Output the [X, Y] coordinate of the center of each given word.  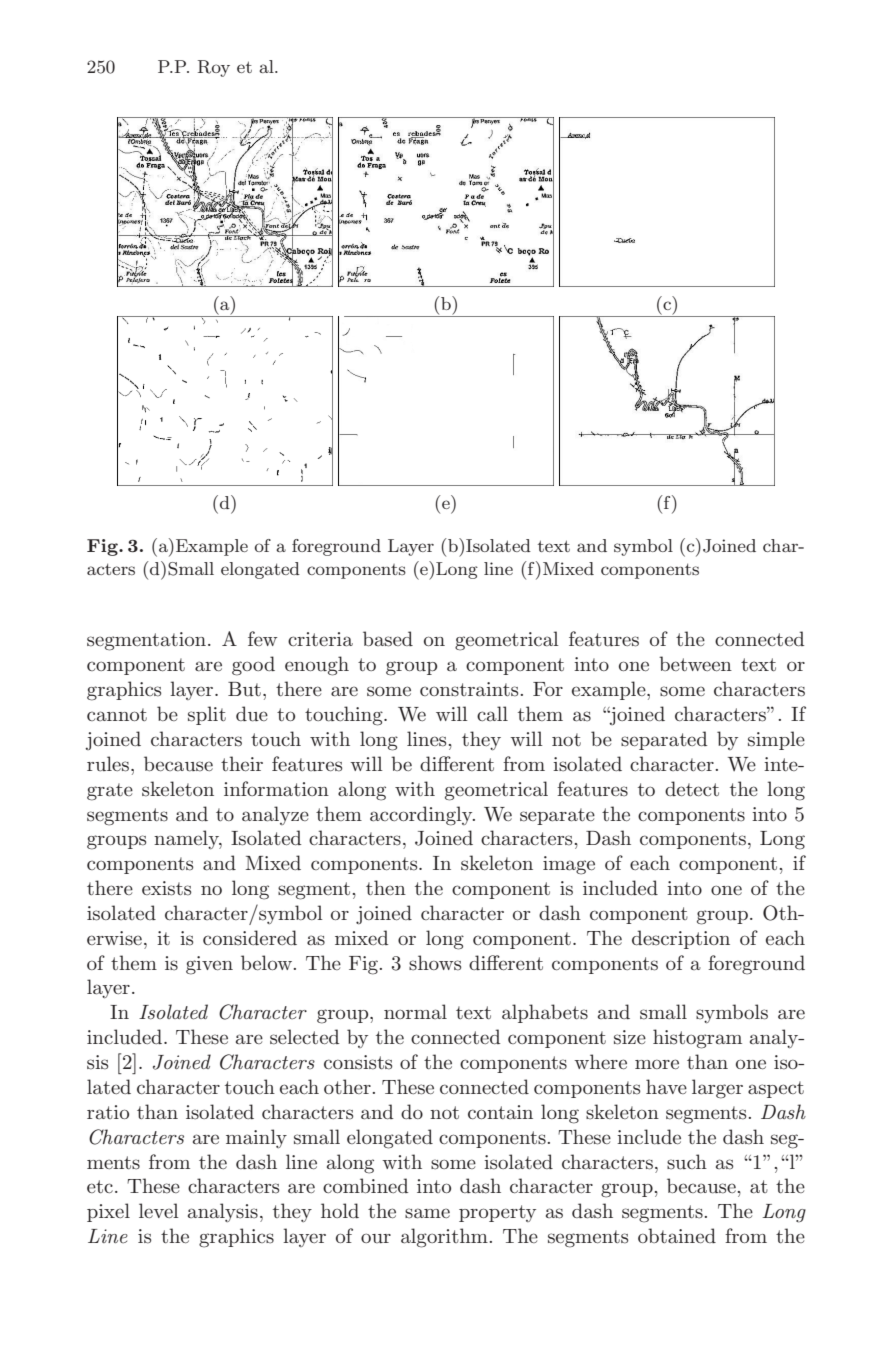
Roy [214, 68]
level [159, 1210]
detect [692, 788]
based [388, 639]
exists [166, 888]
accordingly [422, 816]
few [262, 638]
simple [776, 740]
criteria [320, 639]
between [695, 663]
